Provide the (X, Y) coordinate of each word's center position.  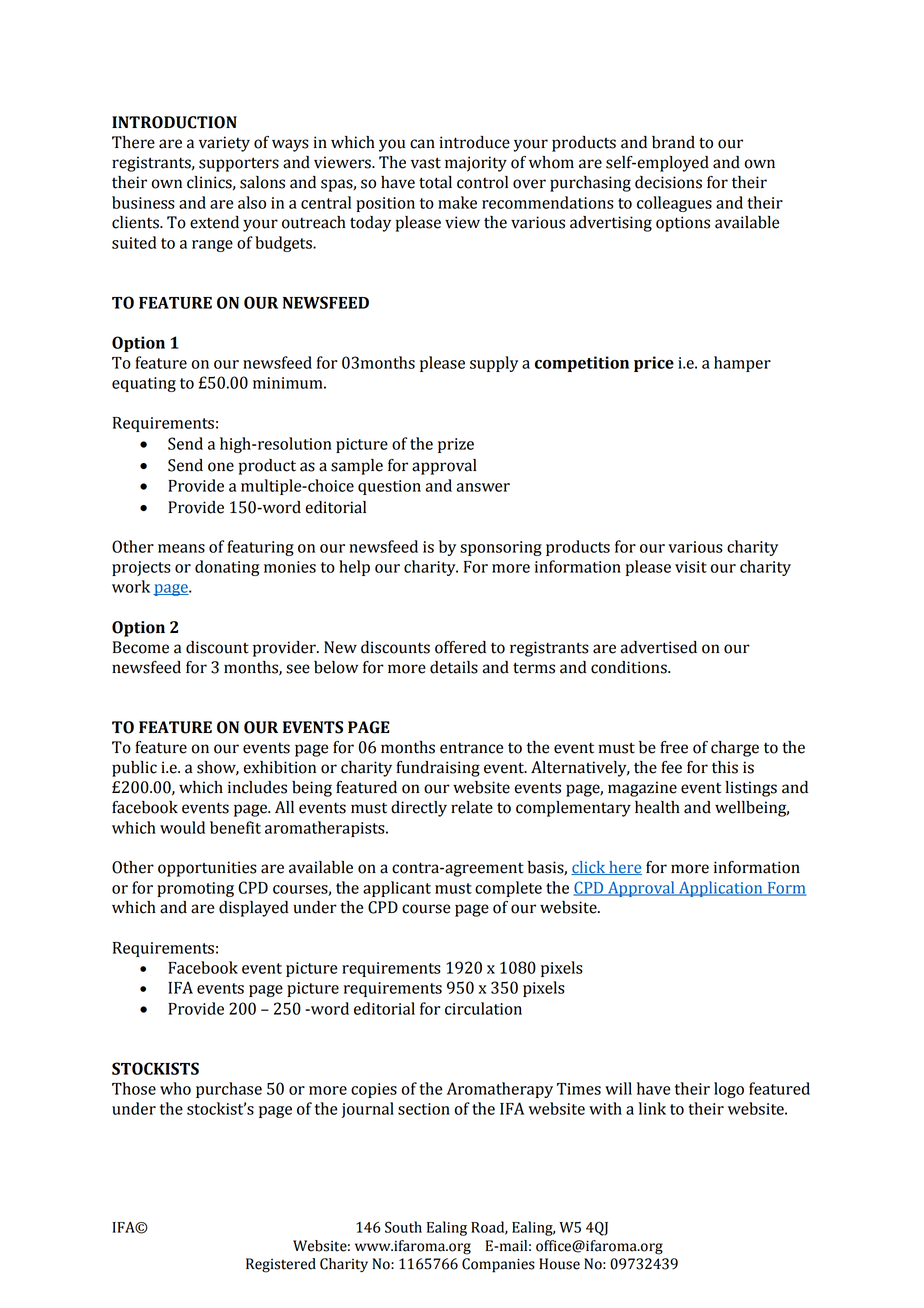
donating (227, 568)
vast (426, 163)
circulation (483, 1008)
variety (224, 144)
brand (673, 142)
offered (460, 647)
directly (419, 809)
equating (144, 384)
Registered (281, 1265)
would (182, 827)
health (657, 807)
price (654, 364)
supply (494, 364)
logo (729, 1090)
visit (691, 567)
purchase (229, 1090)
